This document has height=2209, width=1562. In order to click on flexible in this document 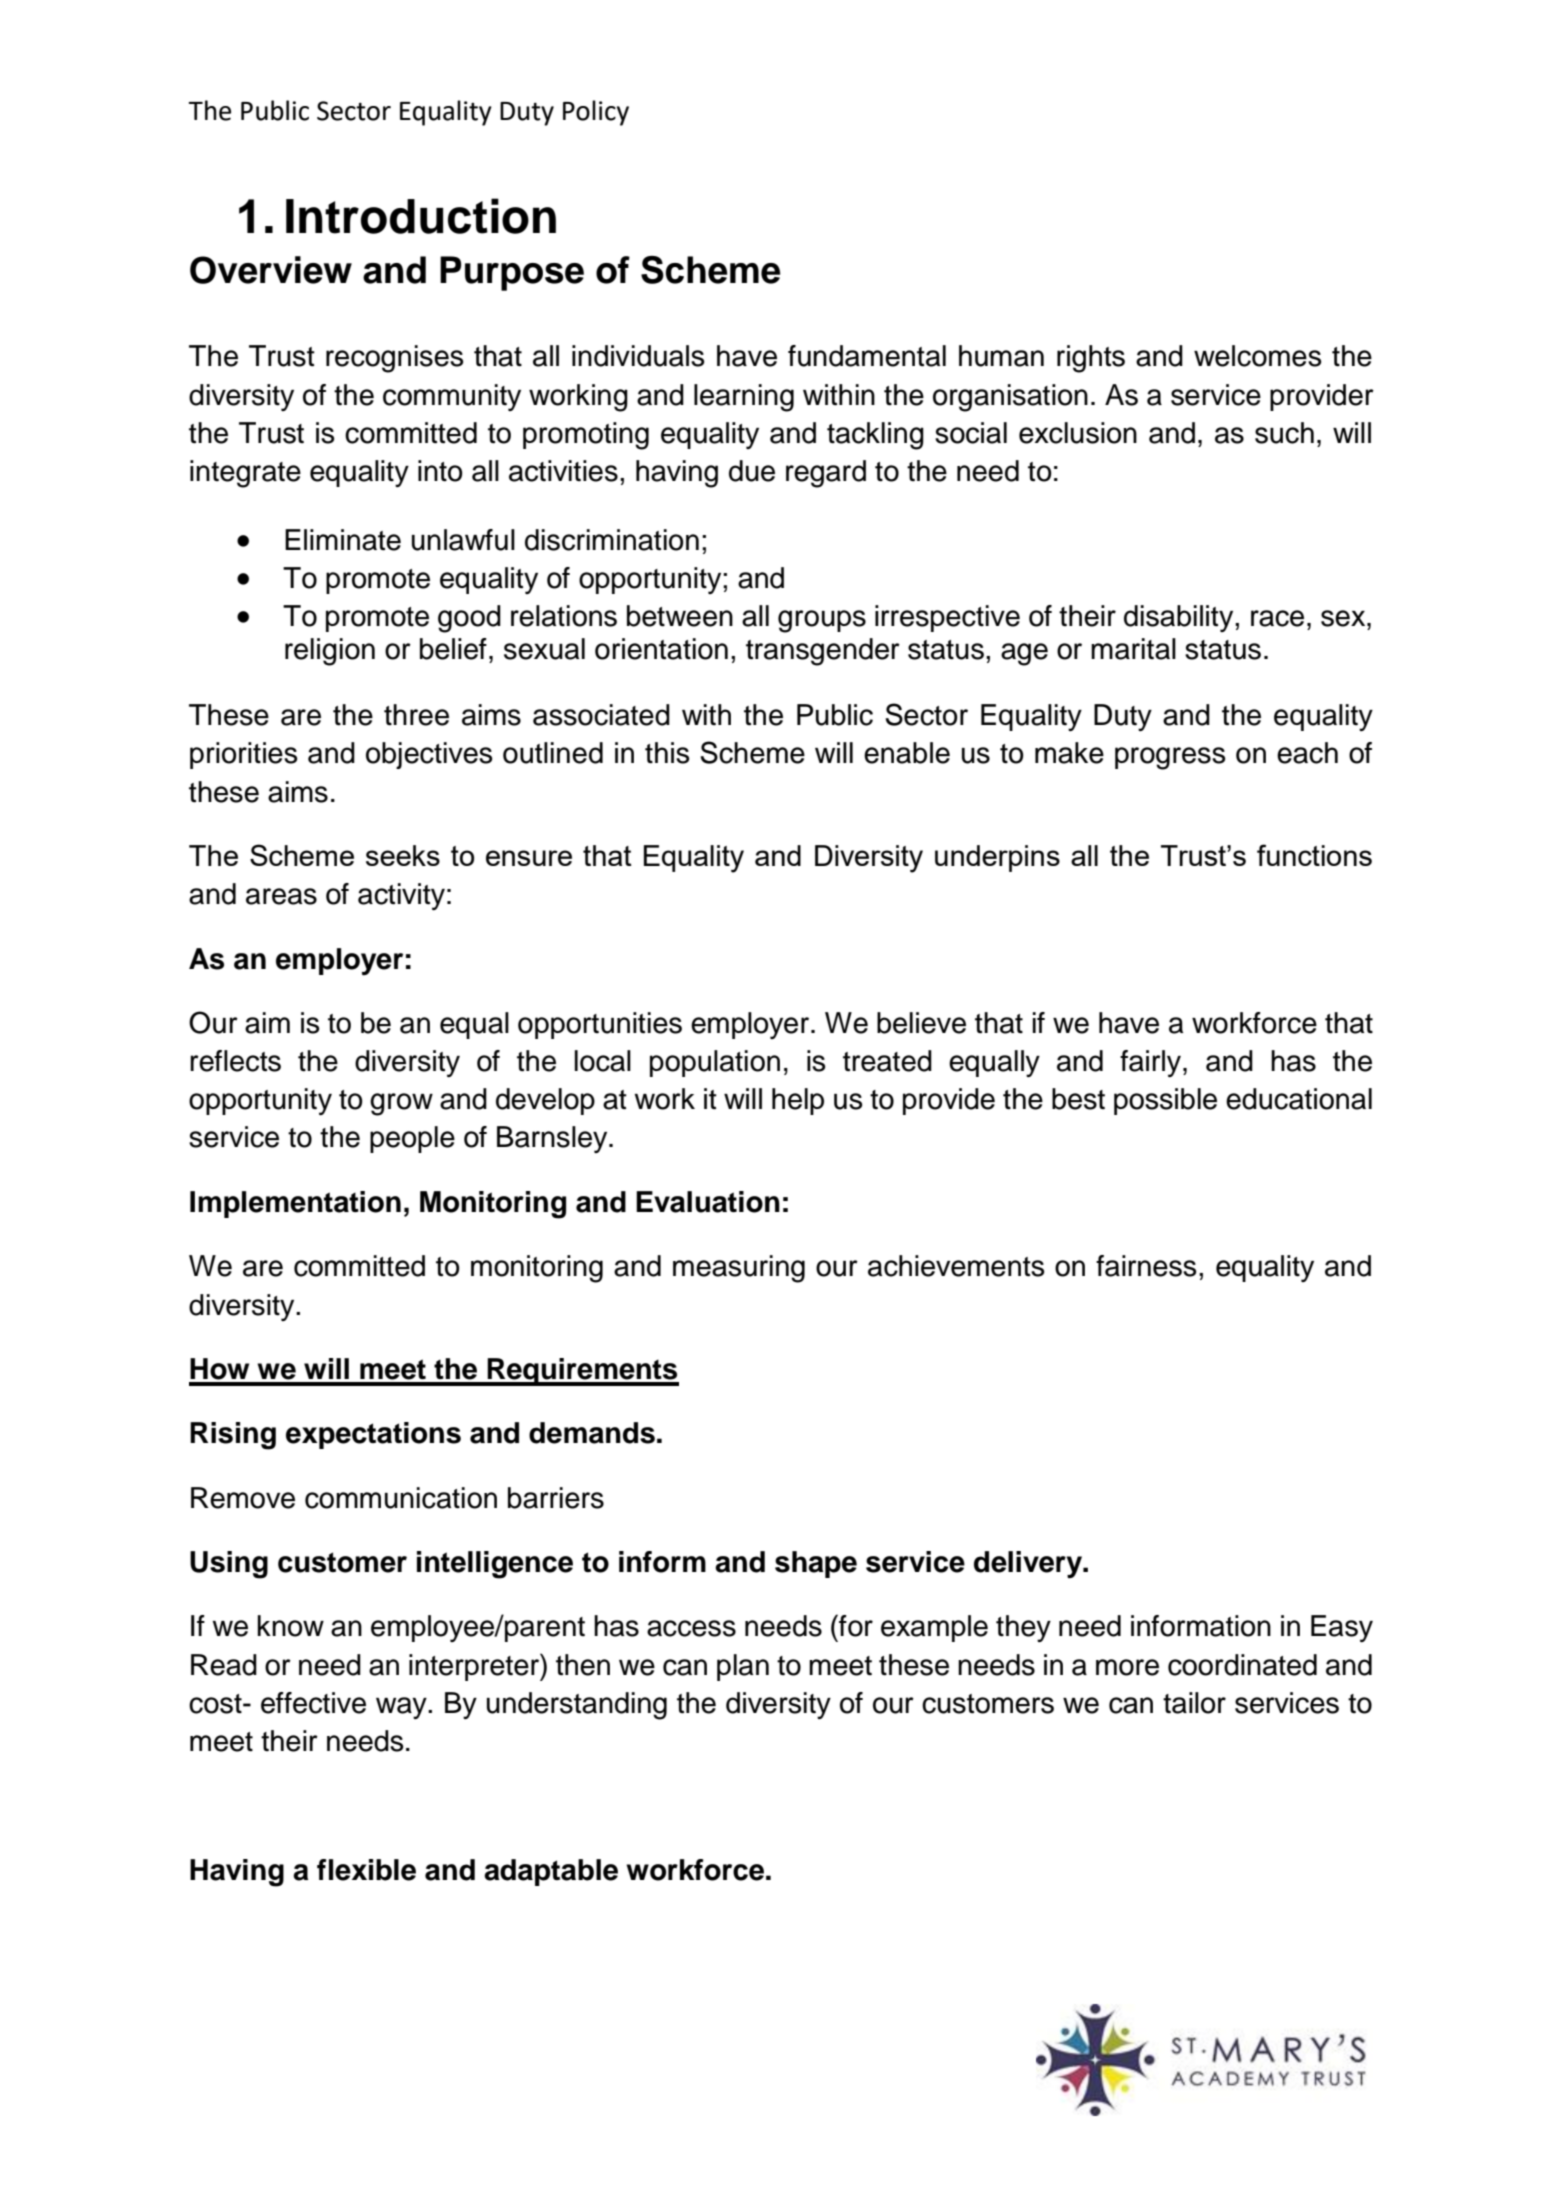, I will do `click(366, 1870)`.
